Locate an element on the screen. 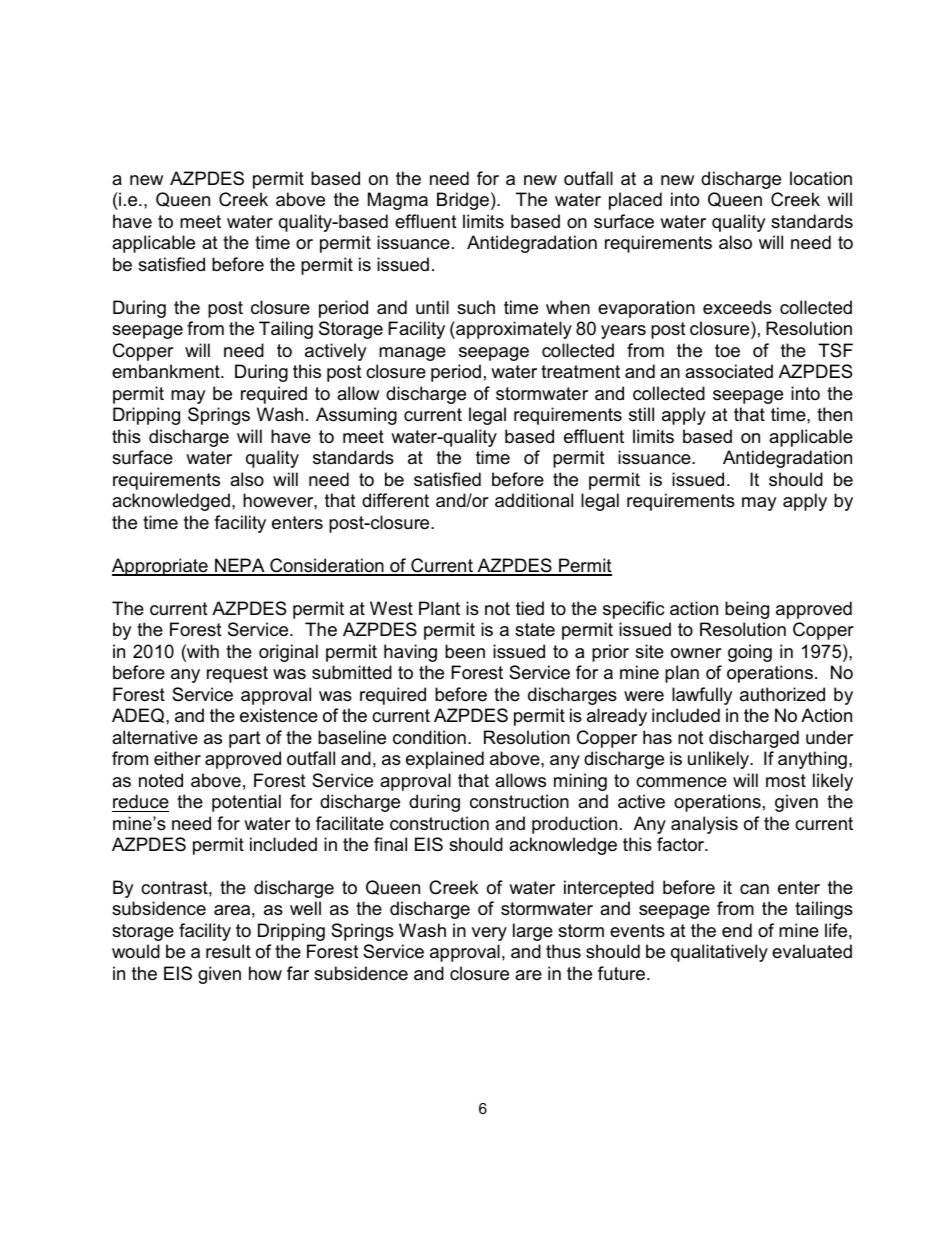 The width and height of the screenshot is (952, 1233). condition is located at coordinates (429, 737).
